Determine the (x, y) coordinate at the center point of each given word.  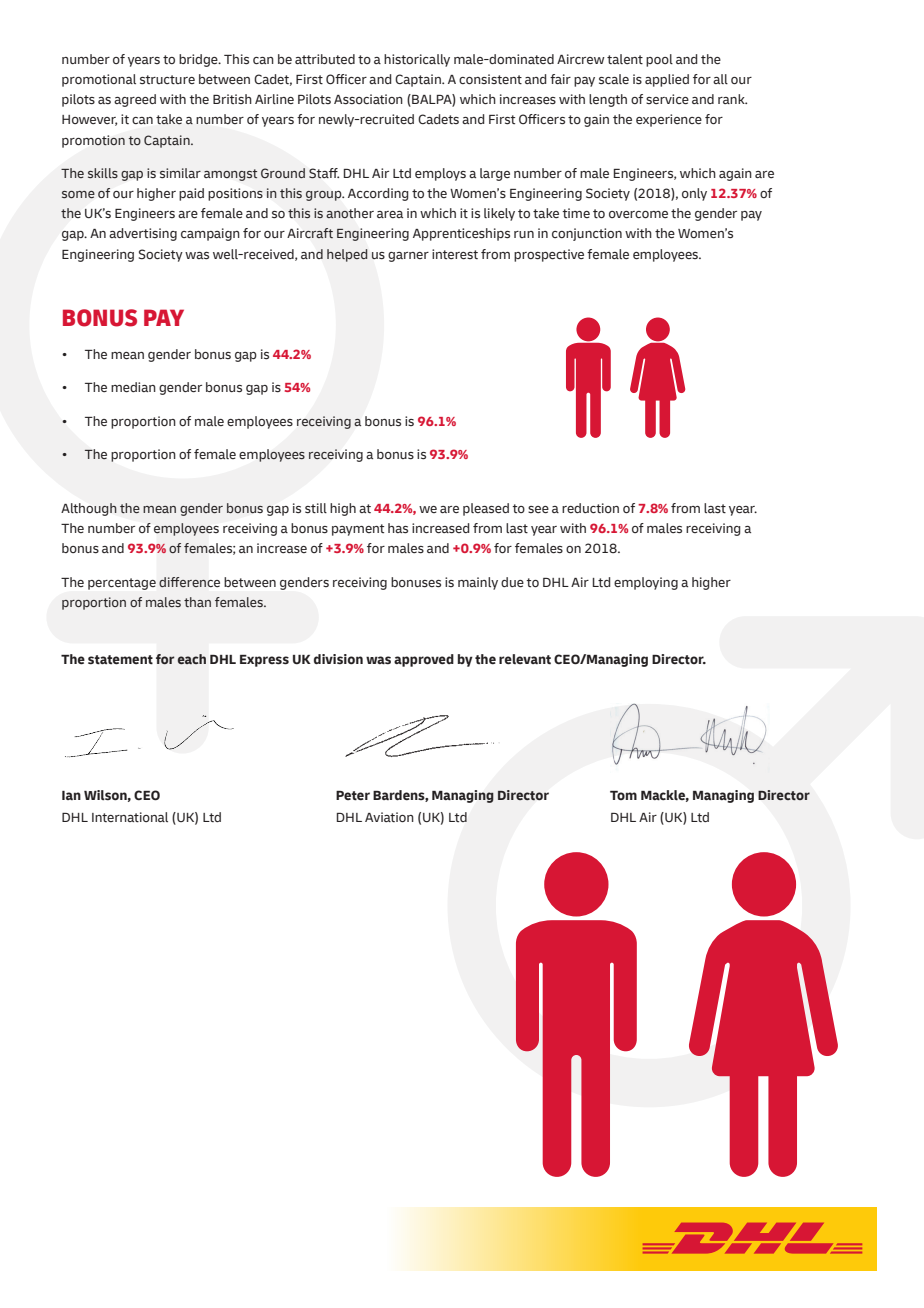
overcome (638, 214)
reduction (590, 508)
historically (417, 60)
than (197, 602)
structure (167, 80)
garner (408, 257)
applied (667, 80)
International (130, 817)
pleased (486, 509)
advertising (143, 234)
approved (424, 660)
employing (646, 583)
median (133, 387)
